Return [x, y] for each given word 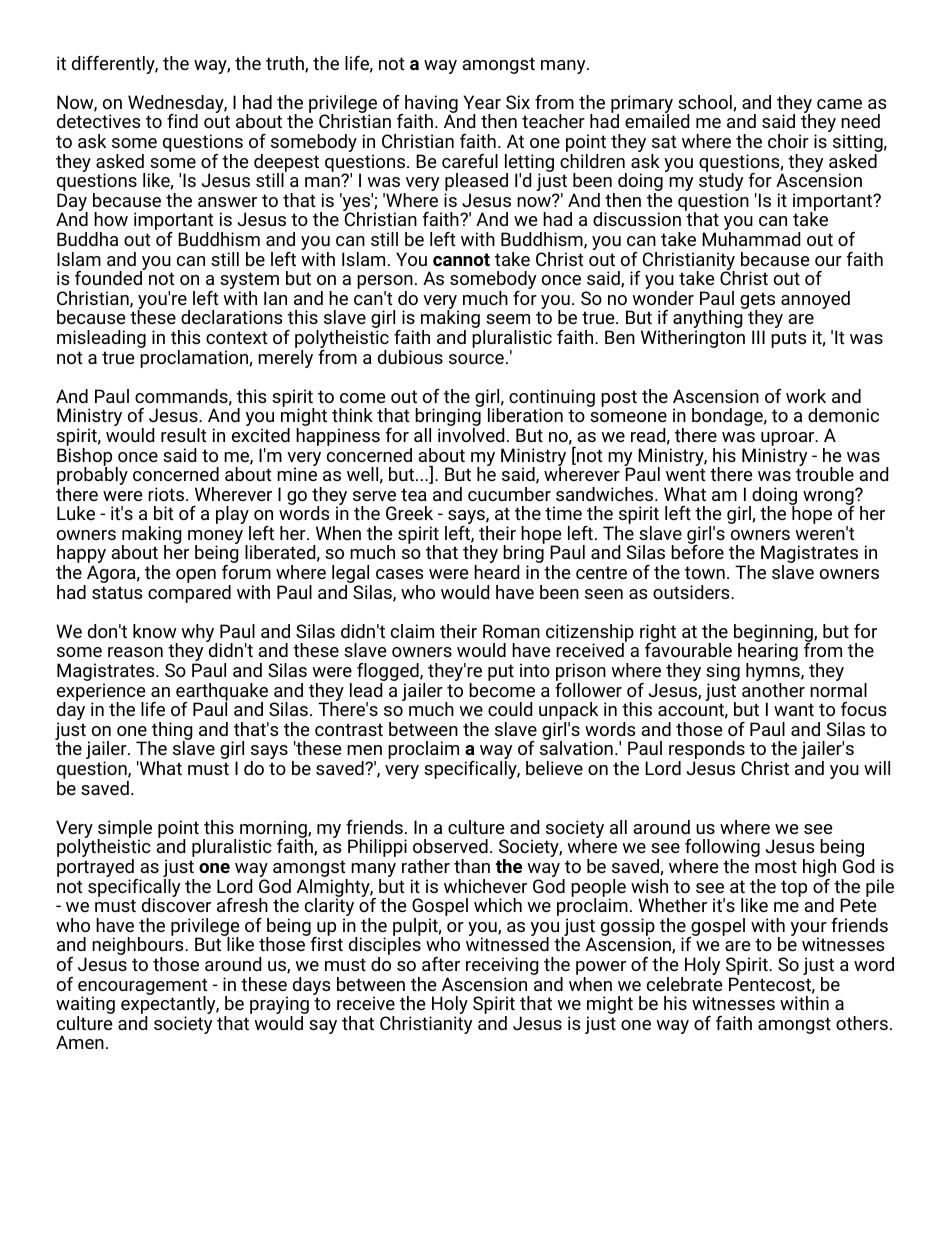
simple [124, 830]
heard [496, 572]
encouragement [143, 987]
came [839, 104]
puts [788, 339]
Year [482, 102]
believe [554, 768]
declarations [231, 317]
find [182, 121]
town [705, 572]
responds [708, 751]
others [862, 1023]
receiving [502, 967]
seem [508, 319]
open [196, 576]
